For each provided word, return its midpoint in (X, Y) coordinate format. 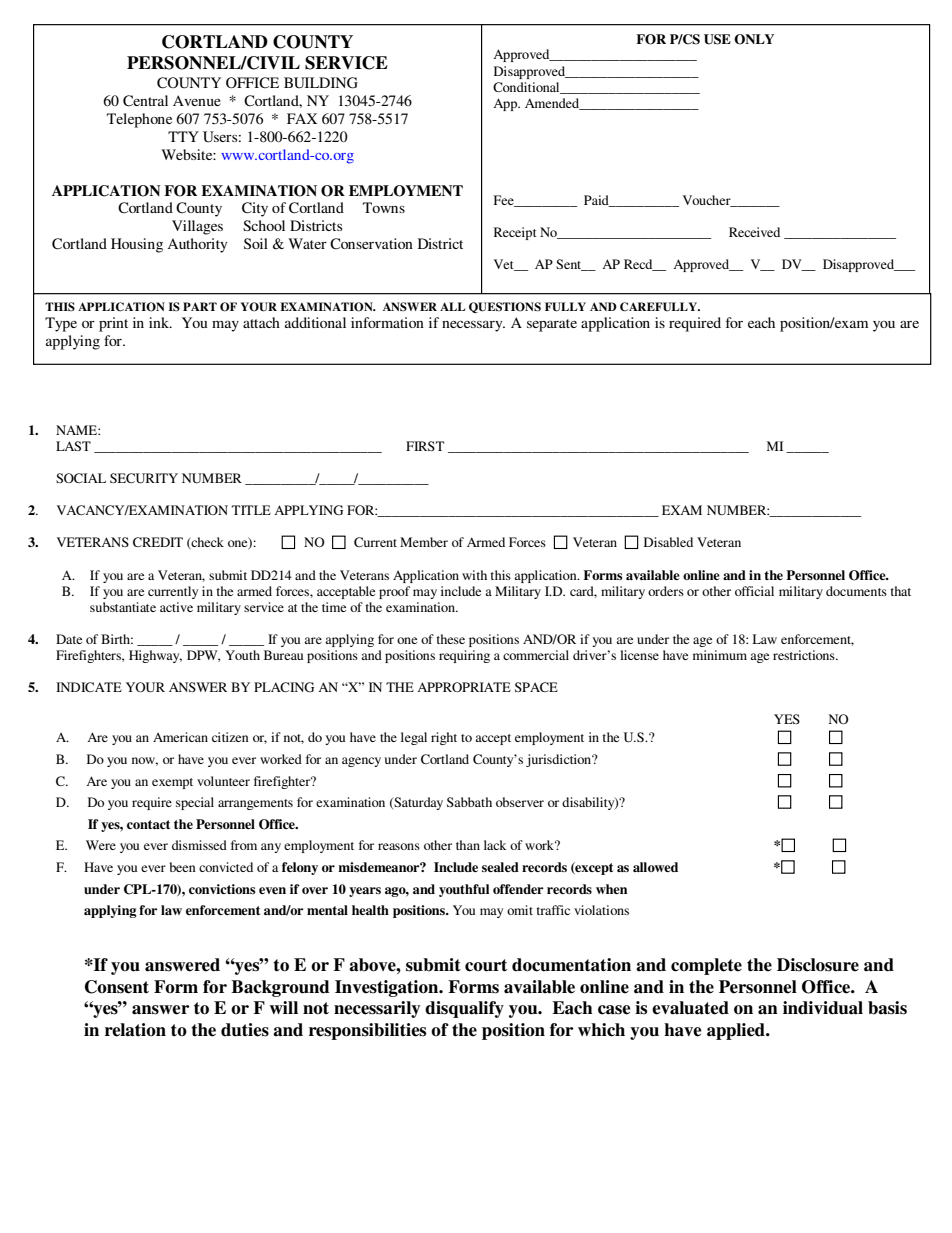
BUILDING (321, 83)
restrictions (805, 655)
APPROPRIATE (464, 687)
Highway (155, 656)
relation (135, 1030)
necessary (473, 326)
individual (823, 1008)
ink (160, 322)
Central (145, 101)
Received (754, 232)
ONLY (754, 39)
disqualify (464, 1009)
